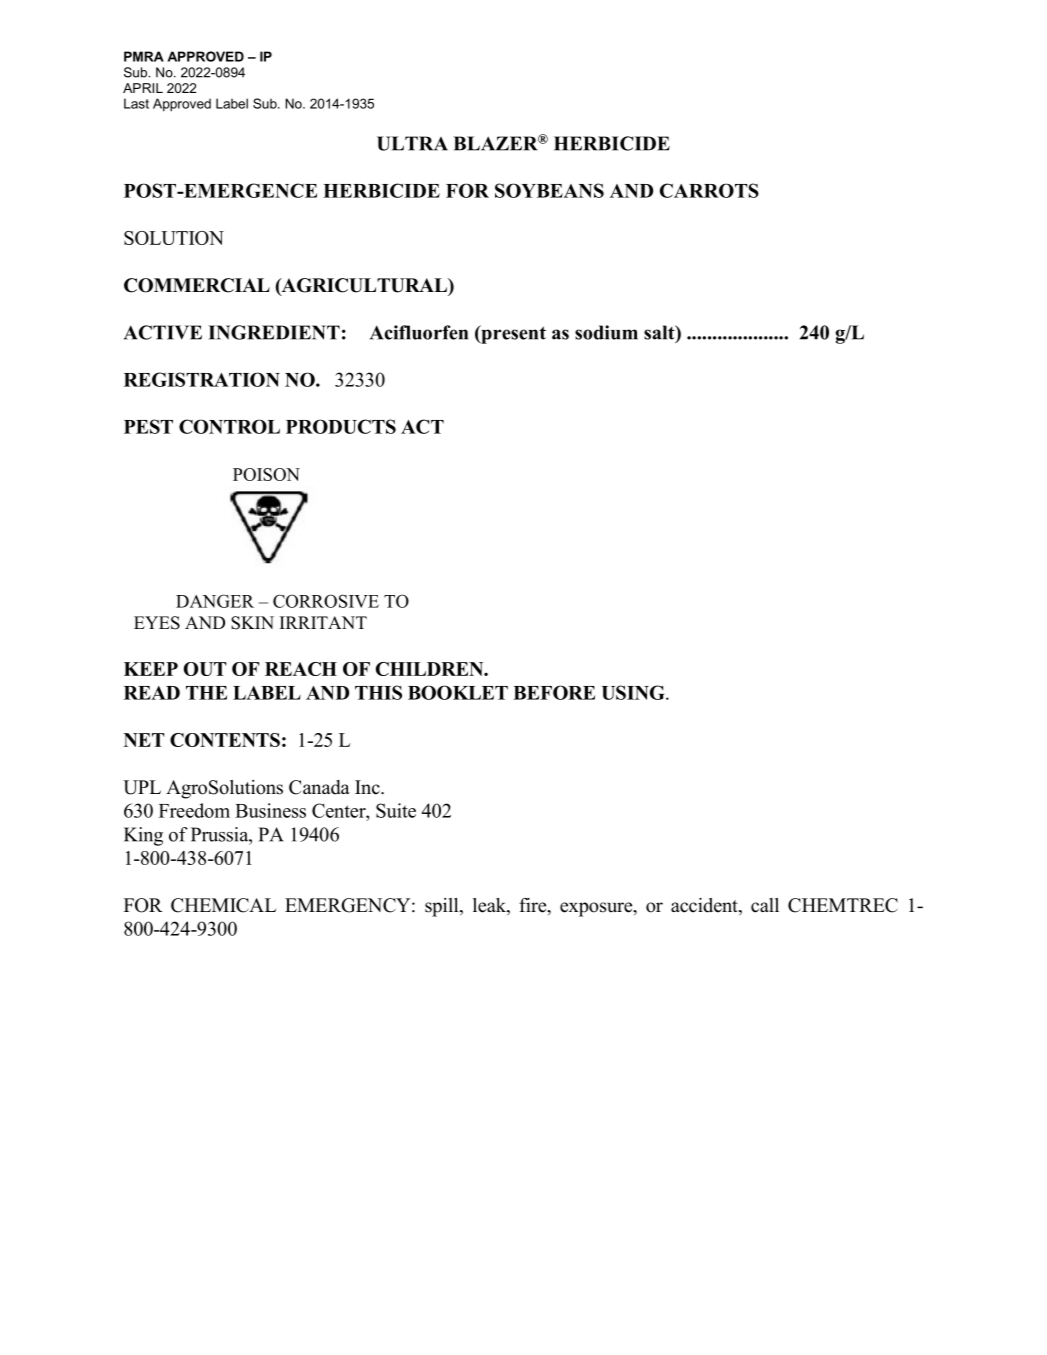 This screenshot has height=1355, width=1047. Describe the element at coordinates (412, 143) in the screenshot. I see `ULTRA` at that location.
